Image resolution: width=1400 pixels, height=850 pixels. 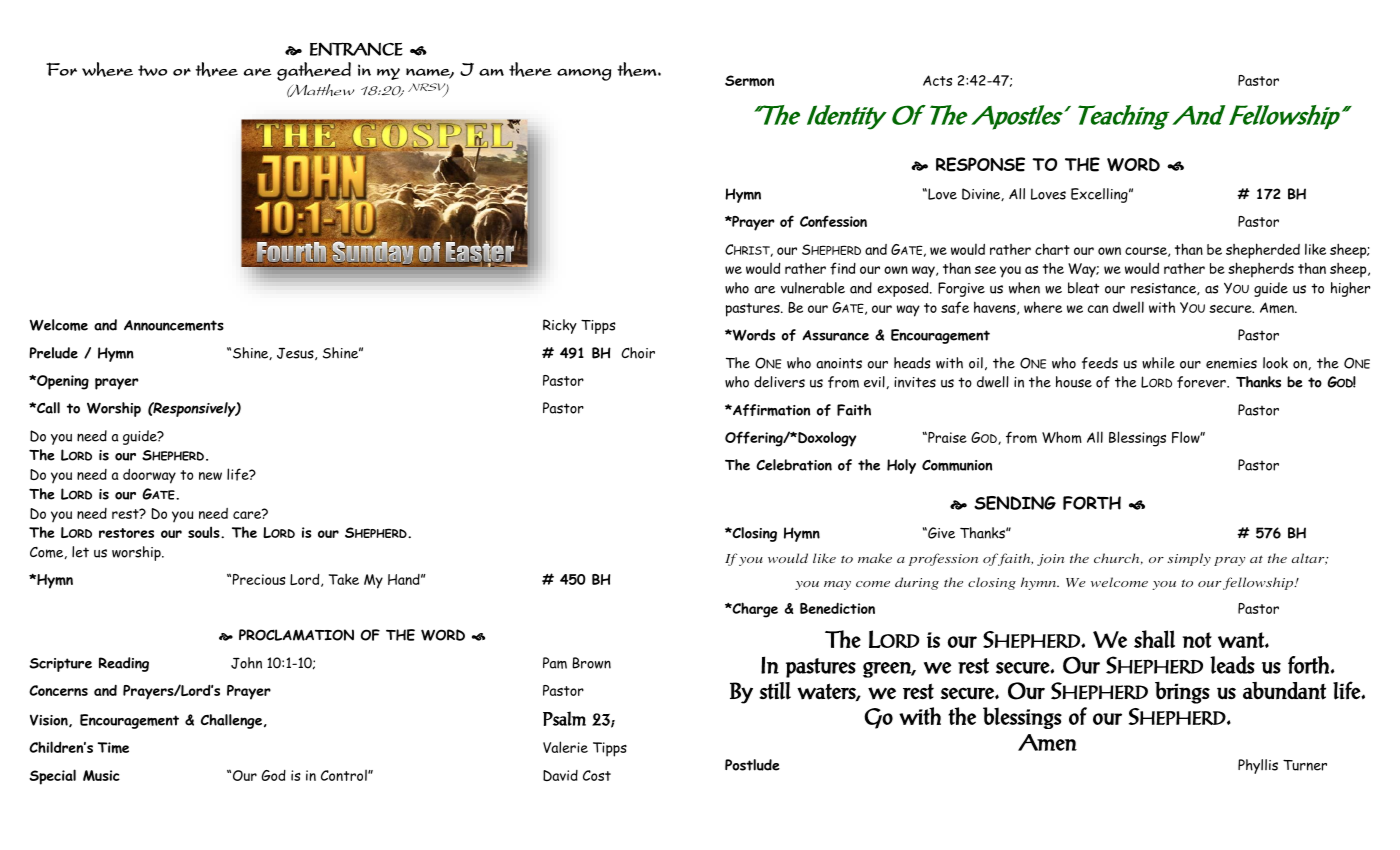 I want to click on three, so click(x=216, y=69).
